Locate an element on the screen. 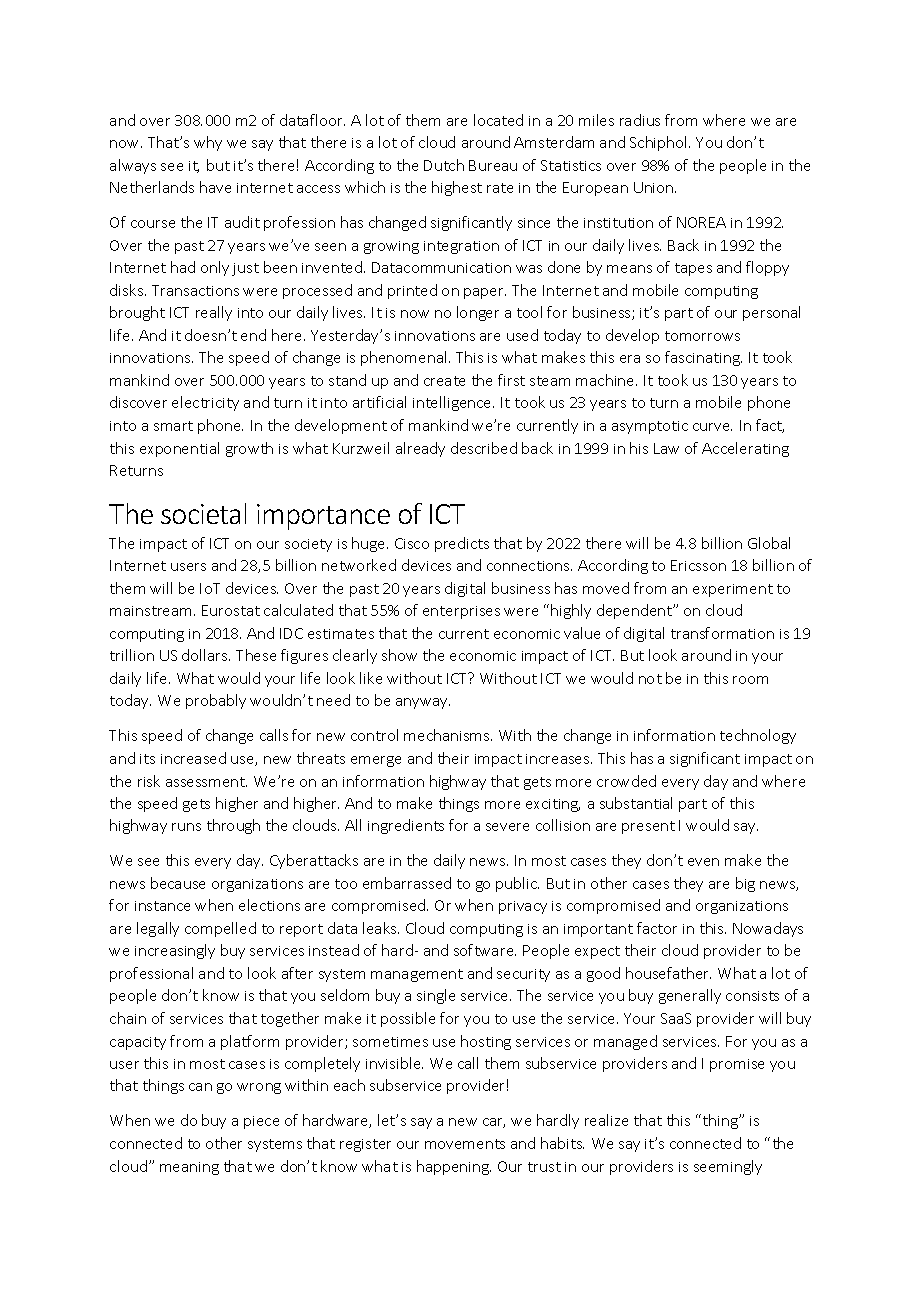 Image resolution: width=924 pixels, height=1308 pixels. dollars is located at coordinates (206, 655).
